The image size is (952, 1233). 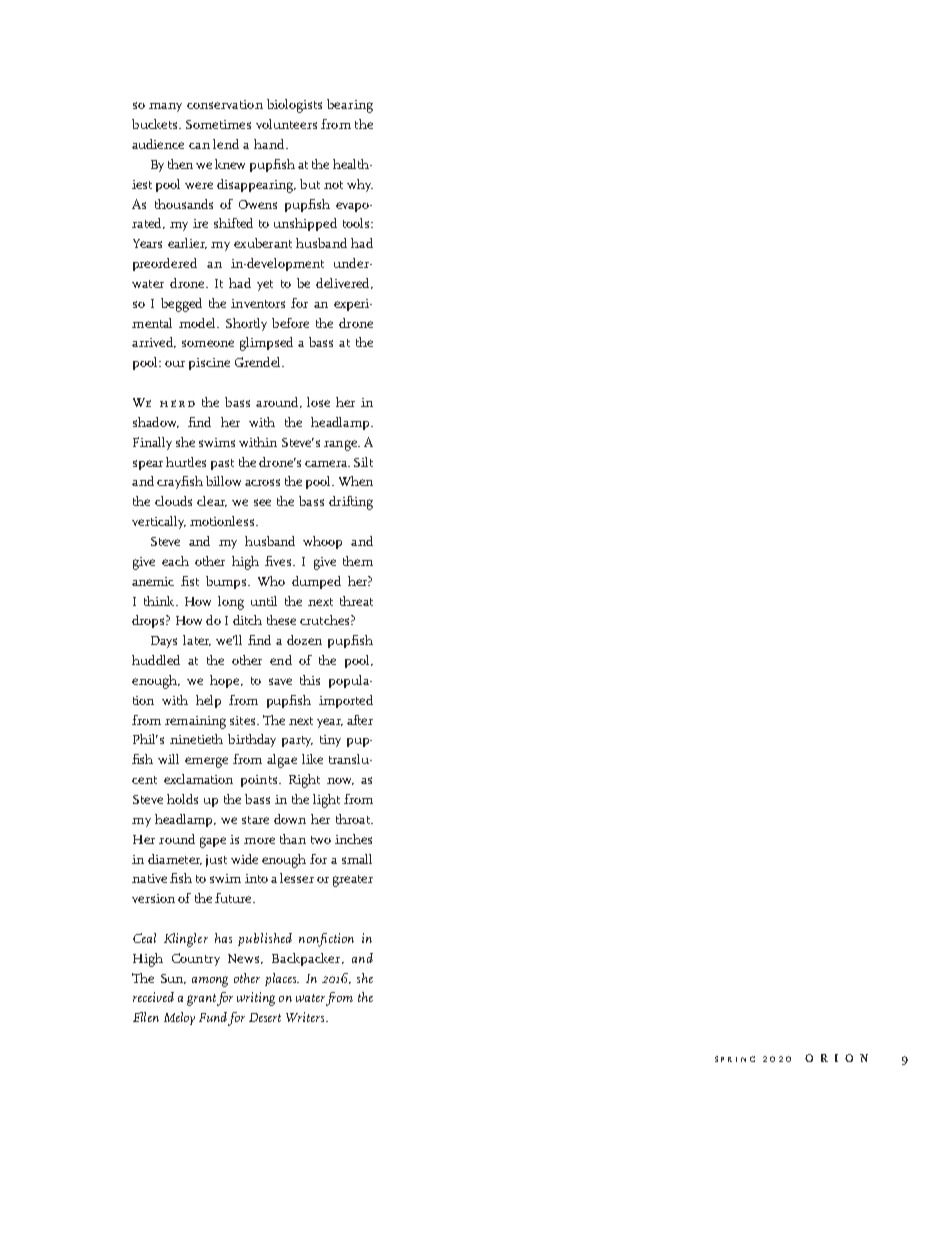 I want to click on Silt, so click(x=363, y=462).
